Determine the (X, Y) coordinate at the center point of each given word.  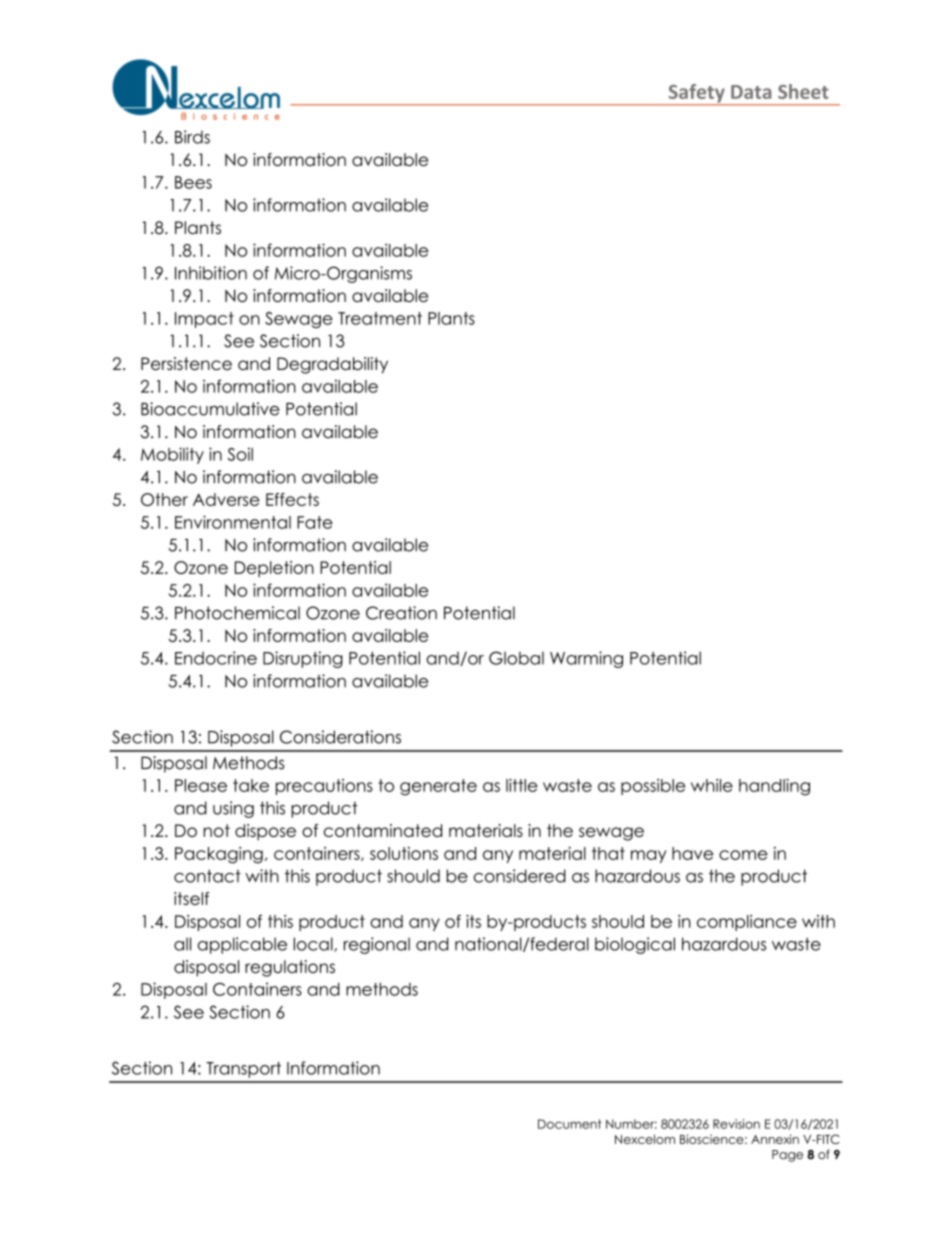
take (251, 785)
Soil (240, 454)
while (712, 785)
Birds (192, 137)
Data (751, 92)
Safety (696, 94)
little (522, 785)
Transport (243, 1070)
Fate (315, 522)
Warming (586, 659)
